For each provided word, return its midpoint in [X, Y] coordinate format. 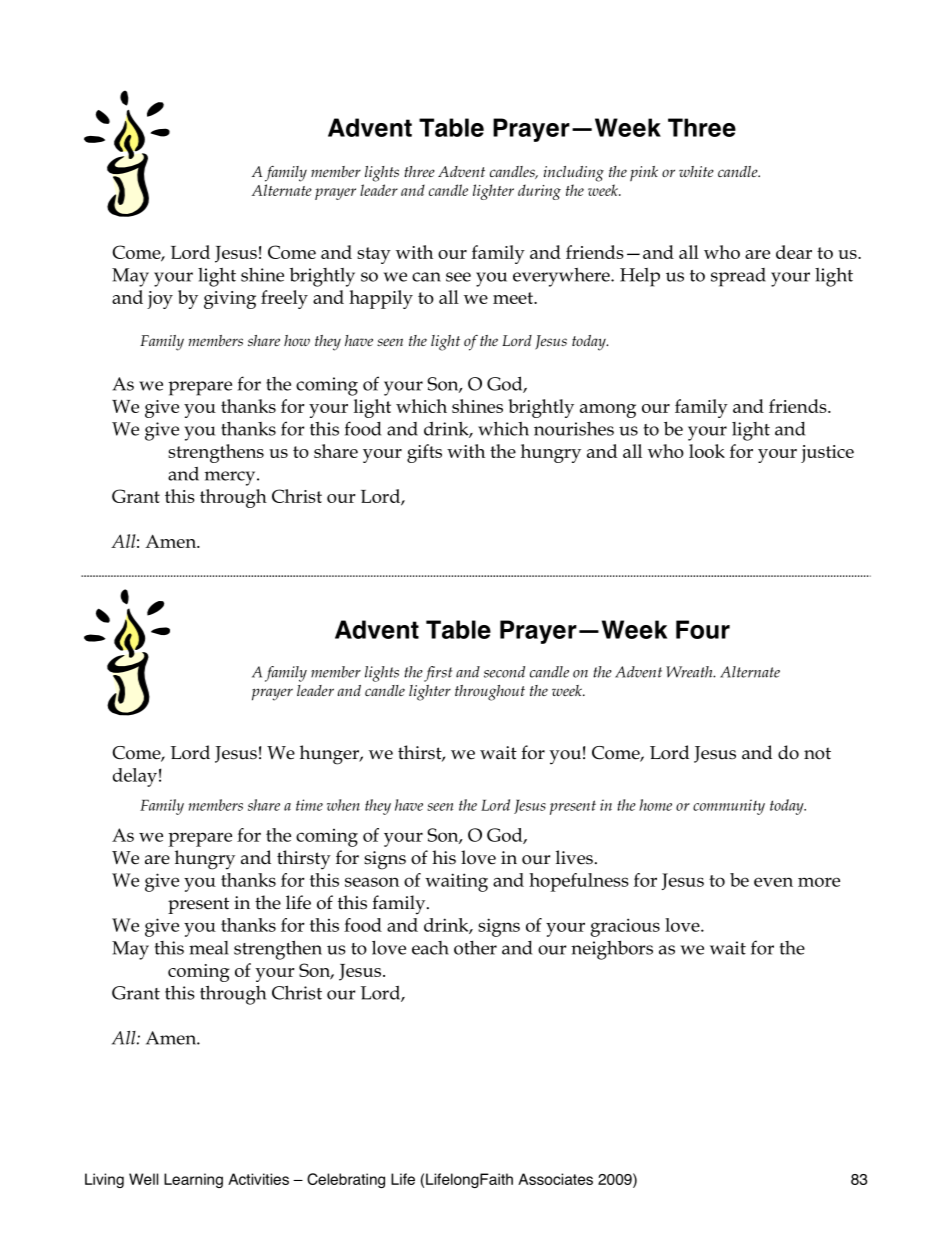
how [297, 340]
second [504, 672]
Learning [193, 1180]
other [475, 948]
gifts [424, 453]
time [309, 805]
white [696, 171]
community [729, 807]
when [343, 805]
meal [209, 948]
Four [703, 629]
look [707, 451]
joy [160, 300]
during [539, 192]
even [773, 882]
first [438, 674]
